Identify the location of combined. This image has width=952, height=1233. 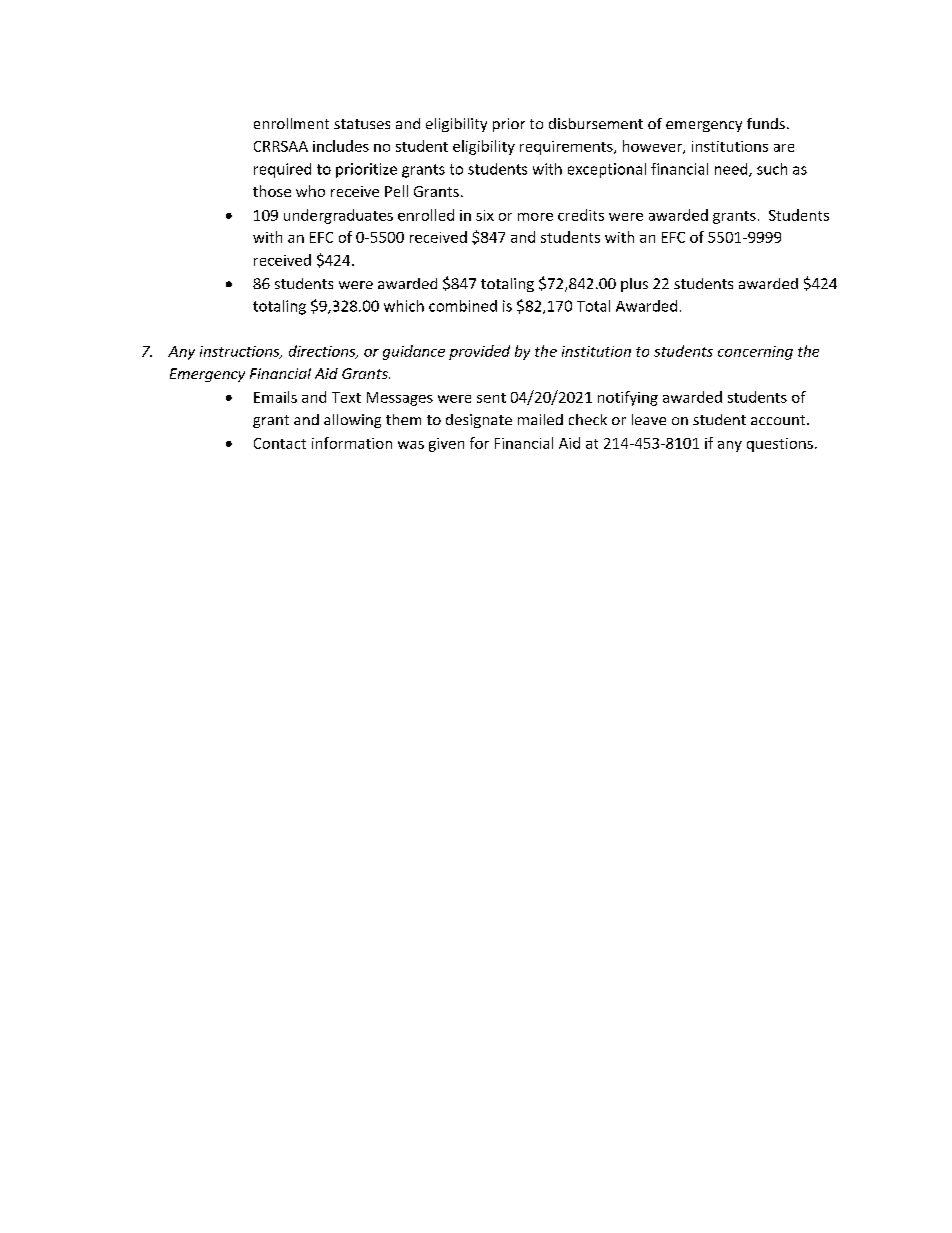
(463, 306).
